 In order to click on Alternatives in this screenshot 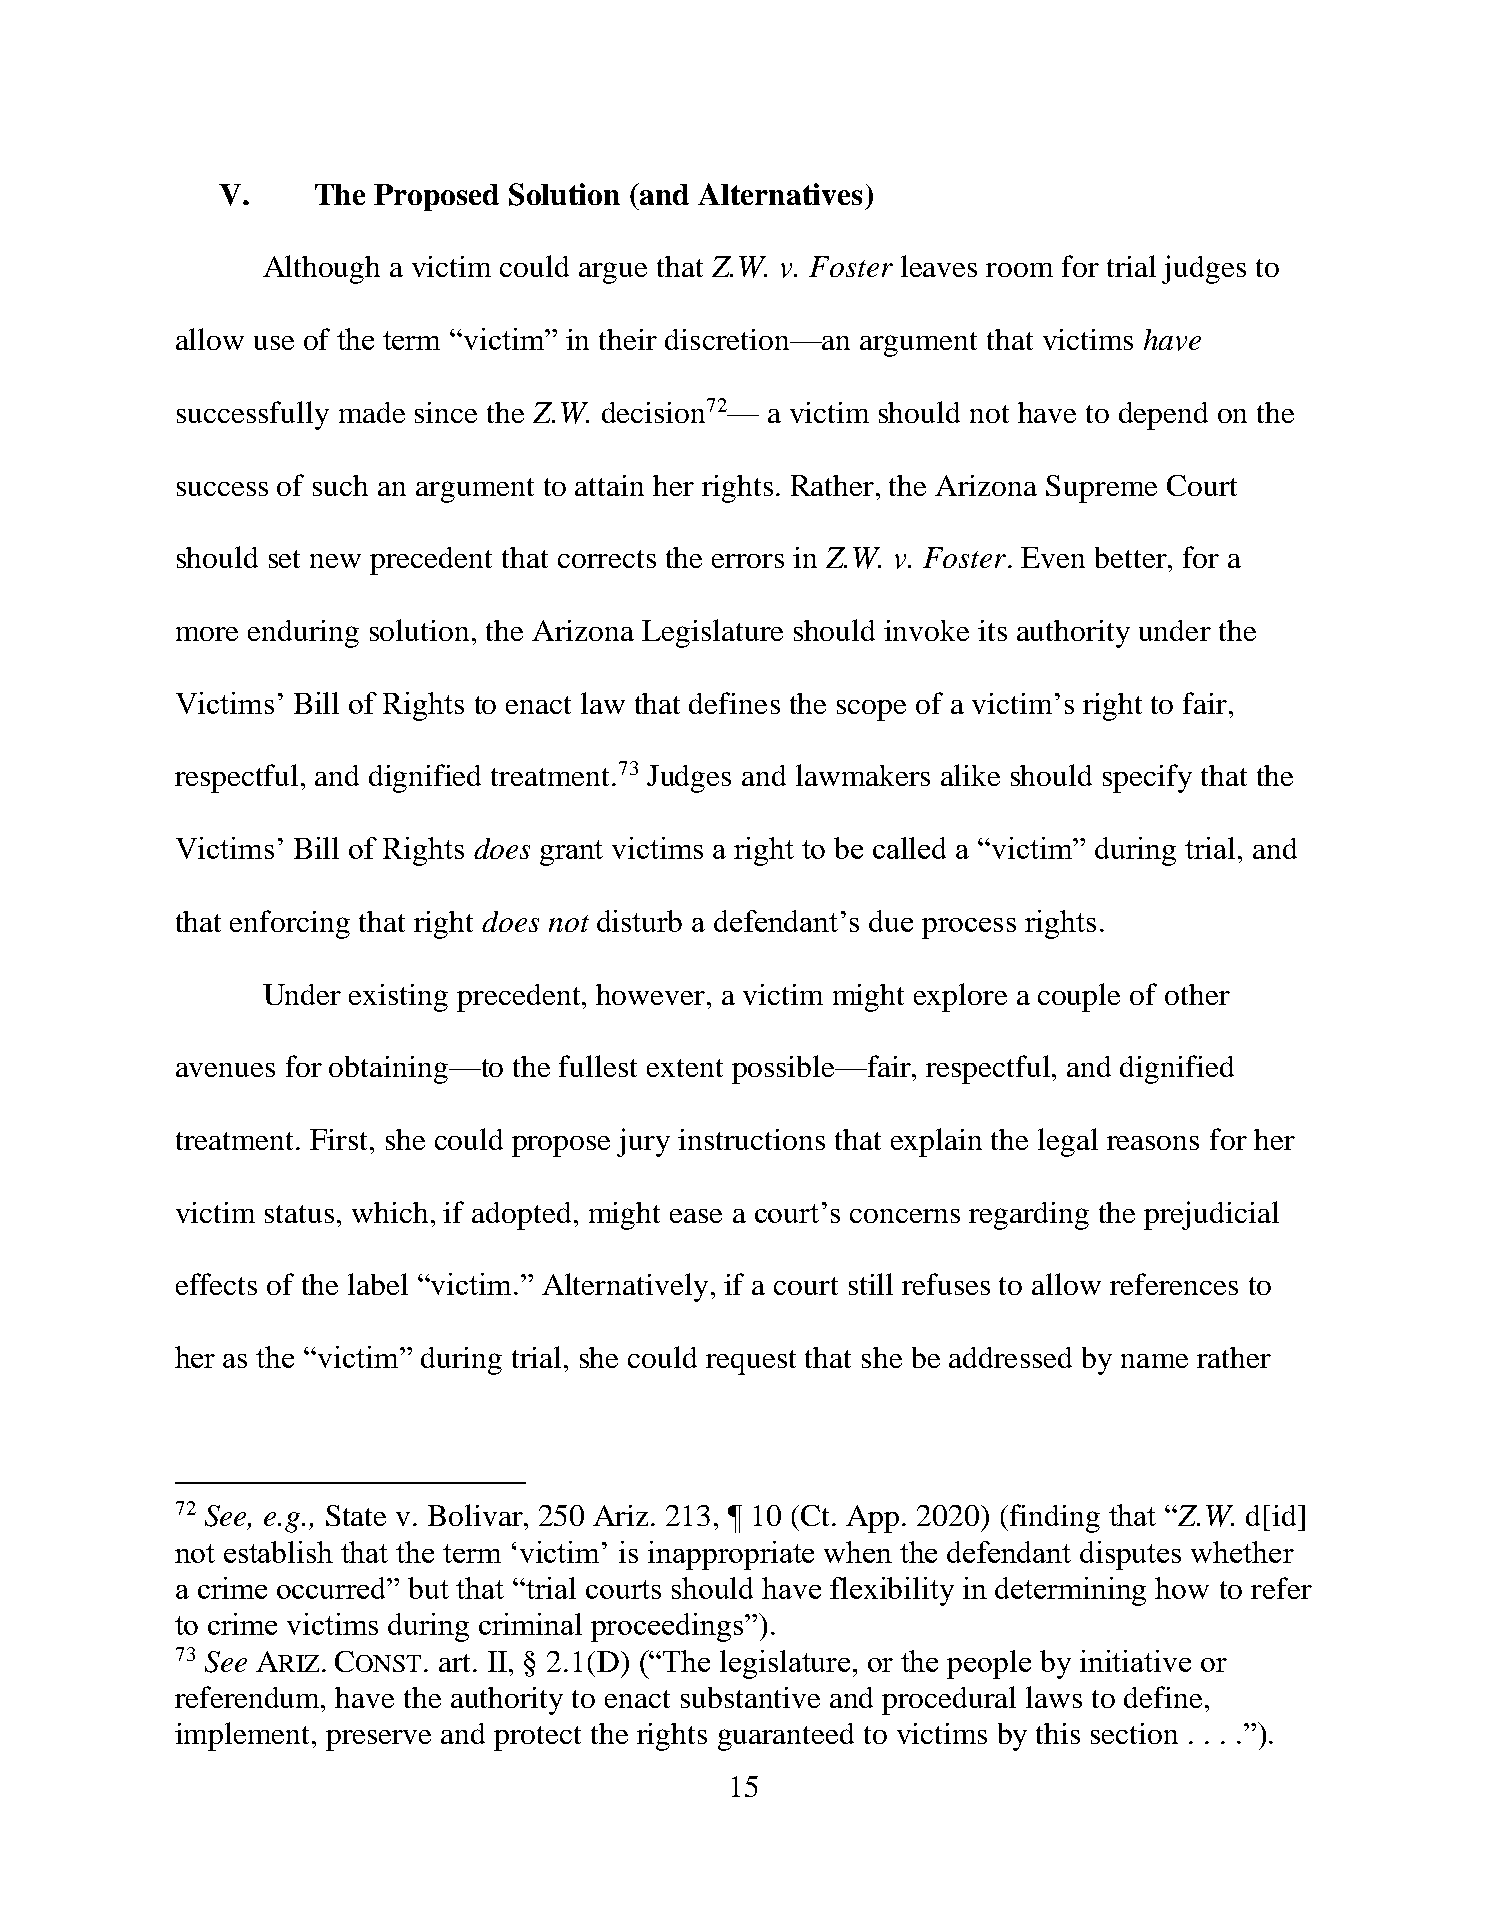, I will do `click(780, 194)`.
